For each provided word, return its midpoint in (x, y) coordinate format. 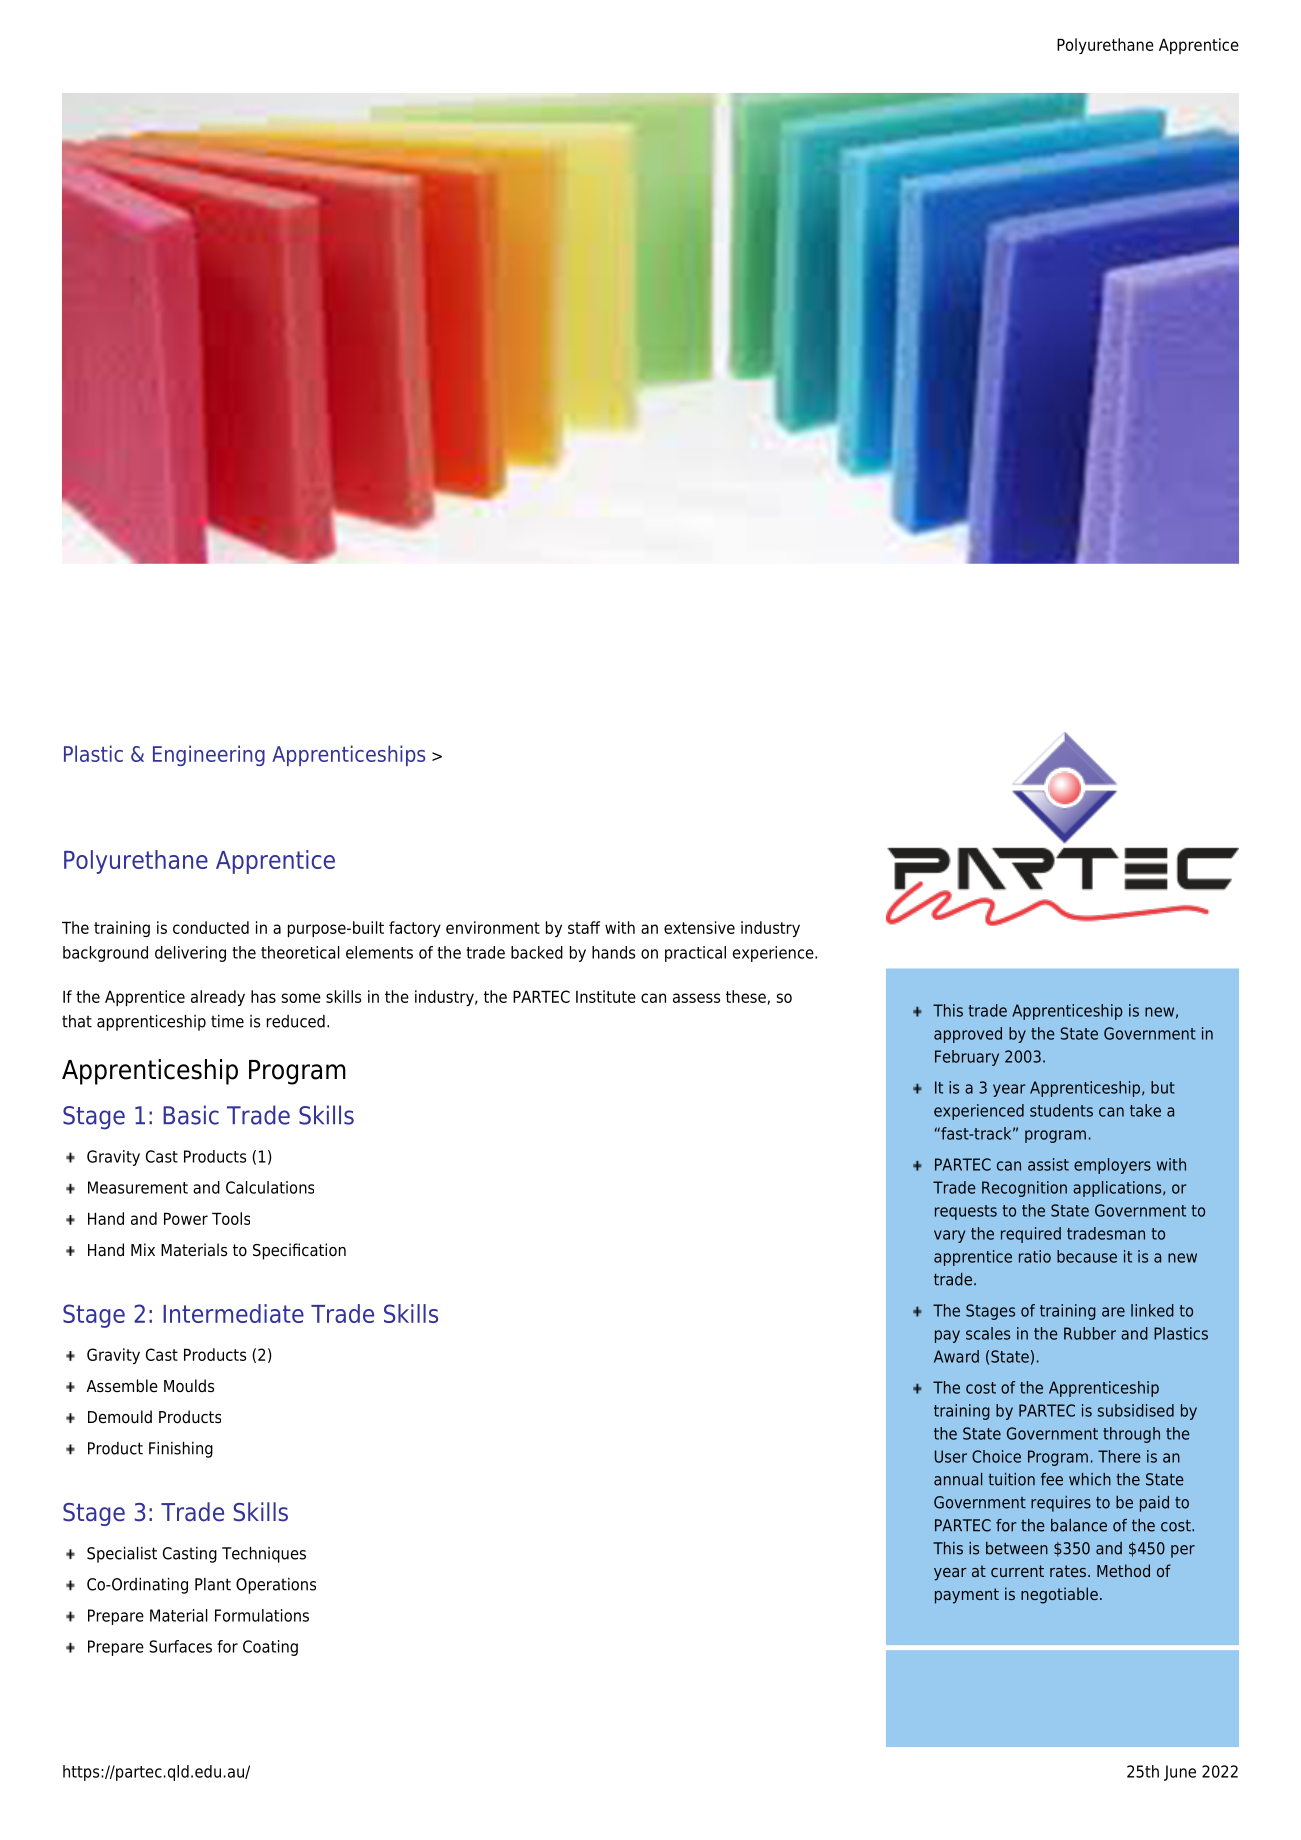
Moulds (189, 1386)
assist (1048, 1164)
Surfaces (180, 1646)
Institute (606, 996)
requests (966, 1212)
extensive (699, 927)
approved (968, 1035)
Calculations (270, 1187)
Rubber (1090, 1333)
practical (695, 954)
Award (956, 1356)
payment (967, 1596)
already (218, 998)
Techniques (264, 1554)
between (1017, 1548)
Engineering (209, 755)
